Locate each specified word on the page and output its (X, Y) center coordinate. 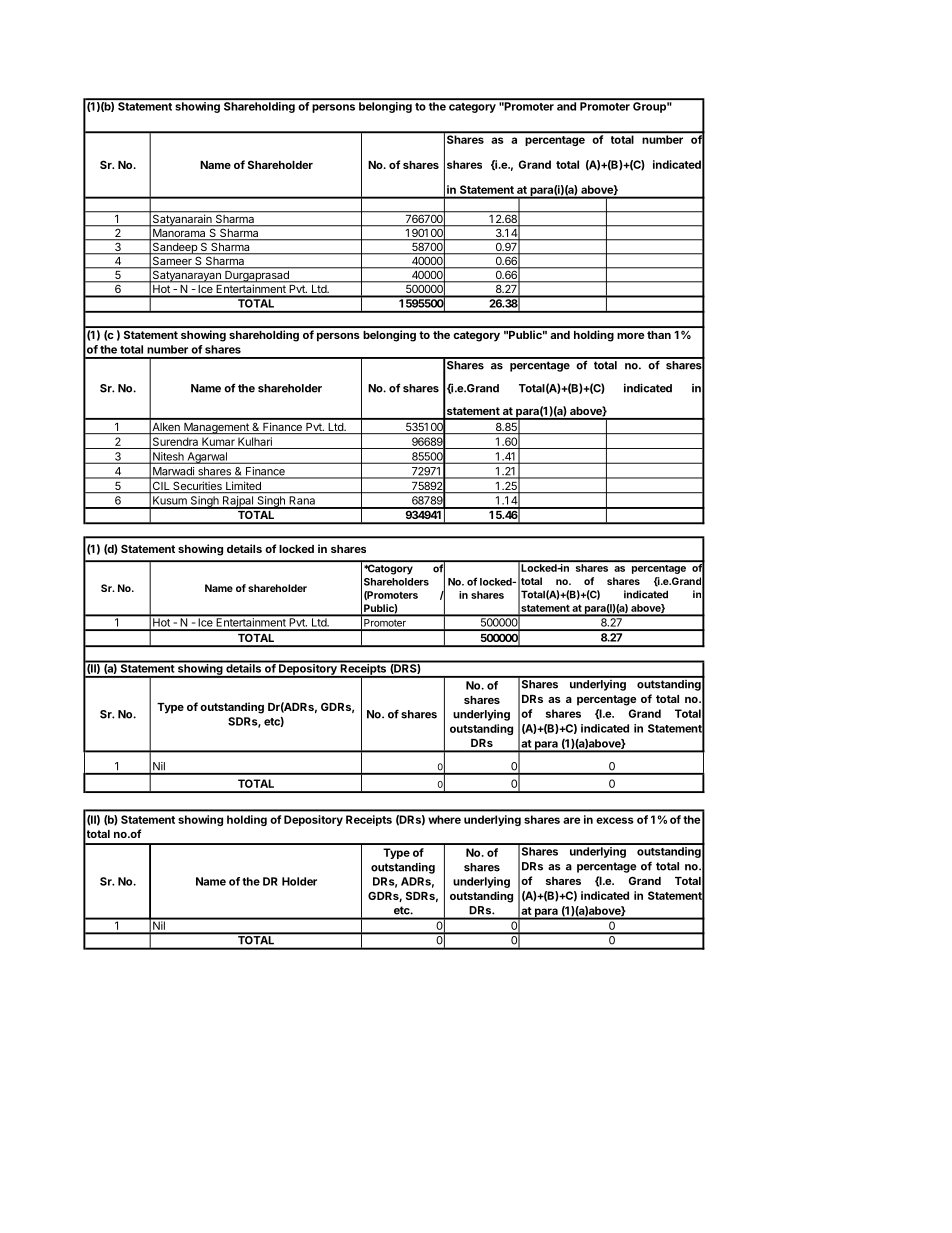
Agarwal (207, 458)
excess (615, 820)
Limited (243, 487)
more (630, 336)
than (659, 335)
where (444, 819)
